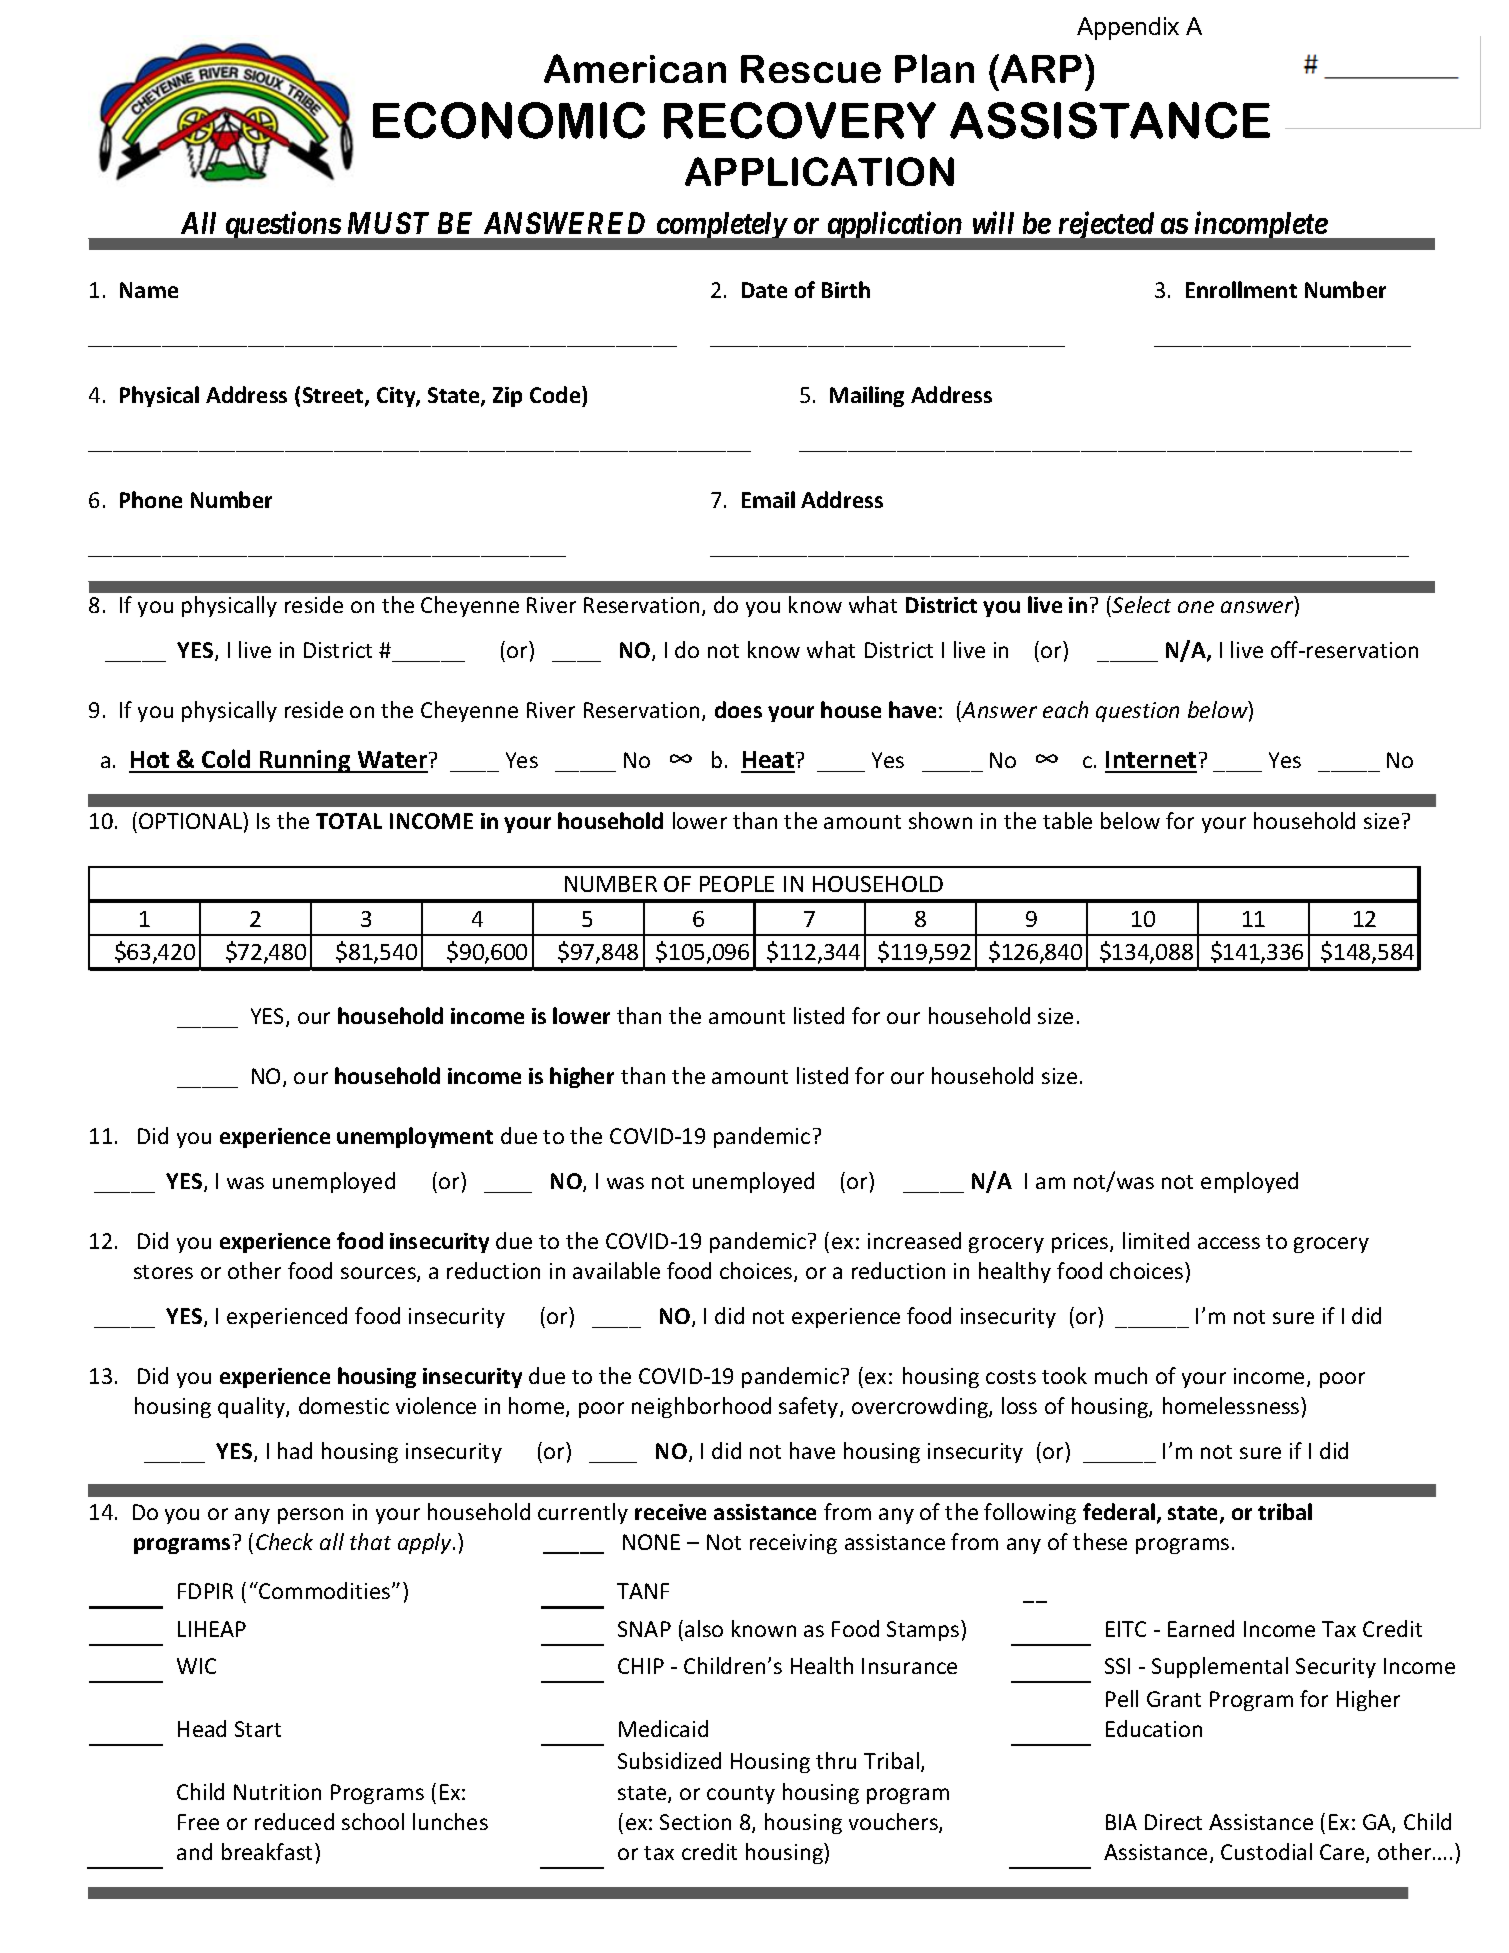 The width and height of the document is (1509, 1953). I want to click on county, so click(741, 1795).
